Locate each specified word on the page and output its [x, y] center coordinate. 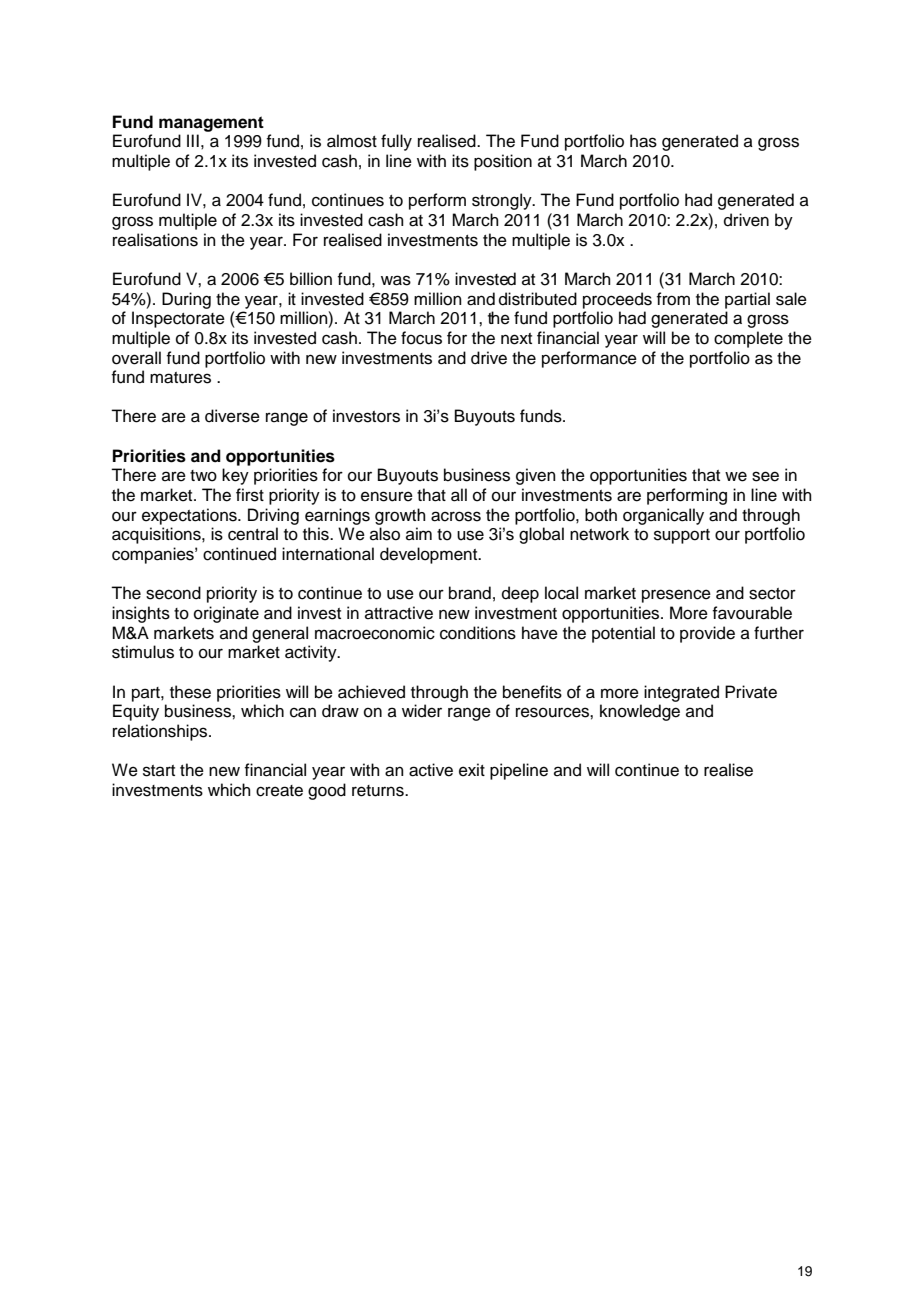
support [682, 536]
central [253, 534]
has [643, 141]
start [159, 771]
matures [180, 378]
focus [421, 338]
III [193, 140]
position [503, 162]
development [430, 555]
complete [748, 339]
